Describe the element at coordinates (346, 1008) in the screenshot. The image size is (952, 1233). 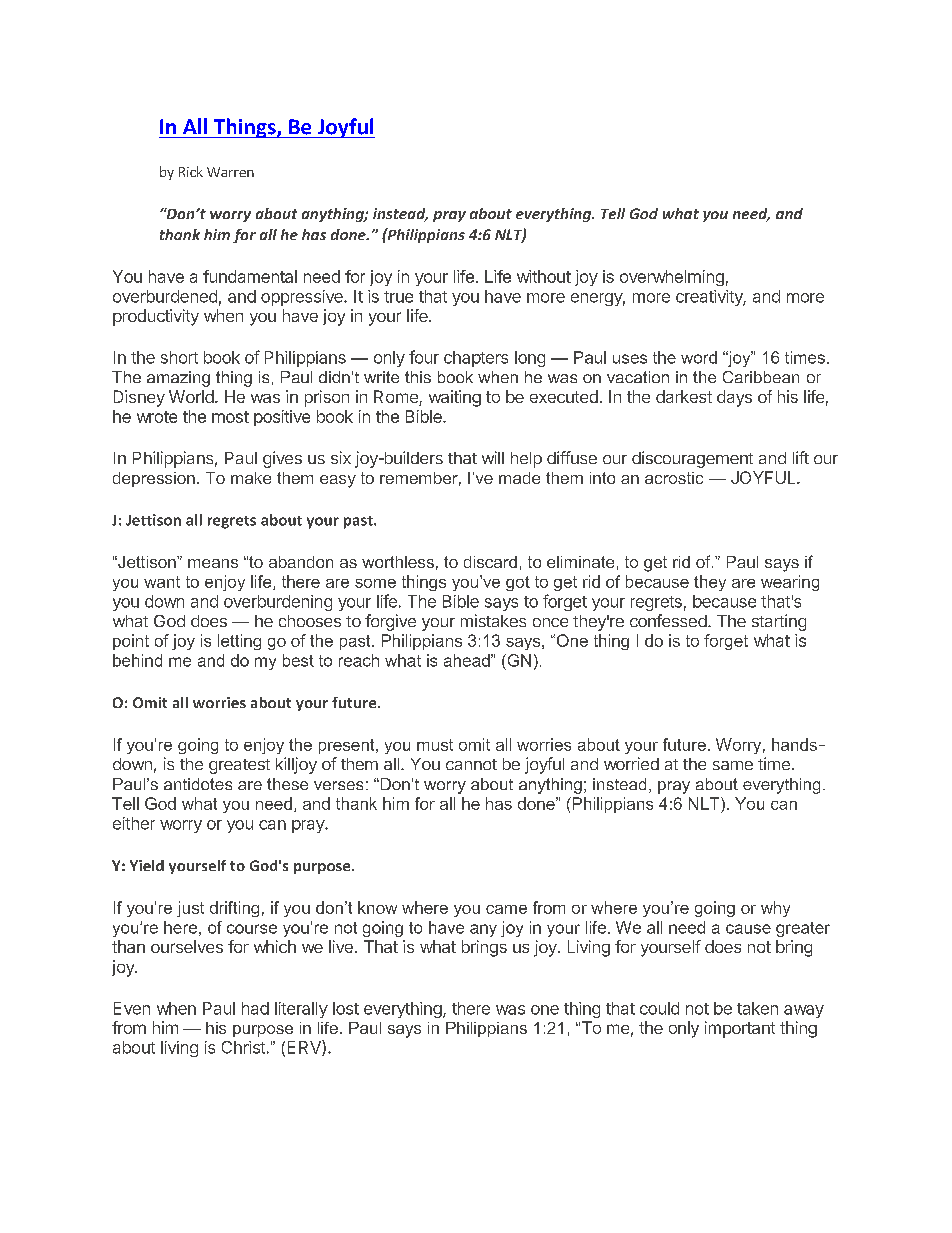
I see `lost` at that location.
